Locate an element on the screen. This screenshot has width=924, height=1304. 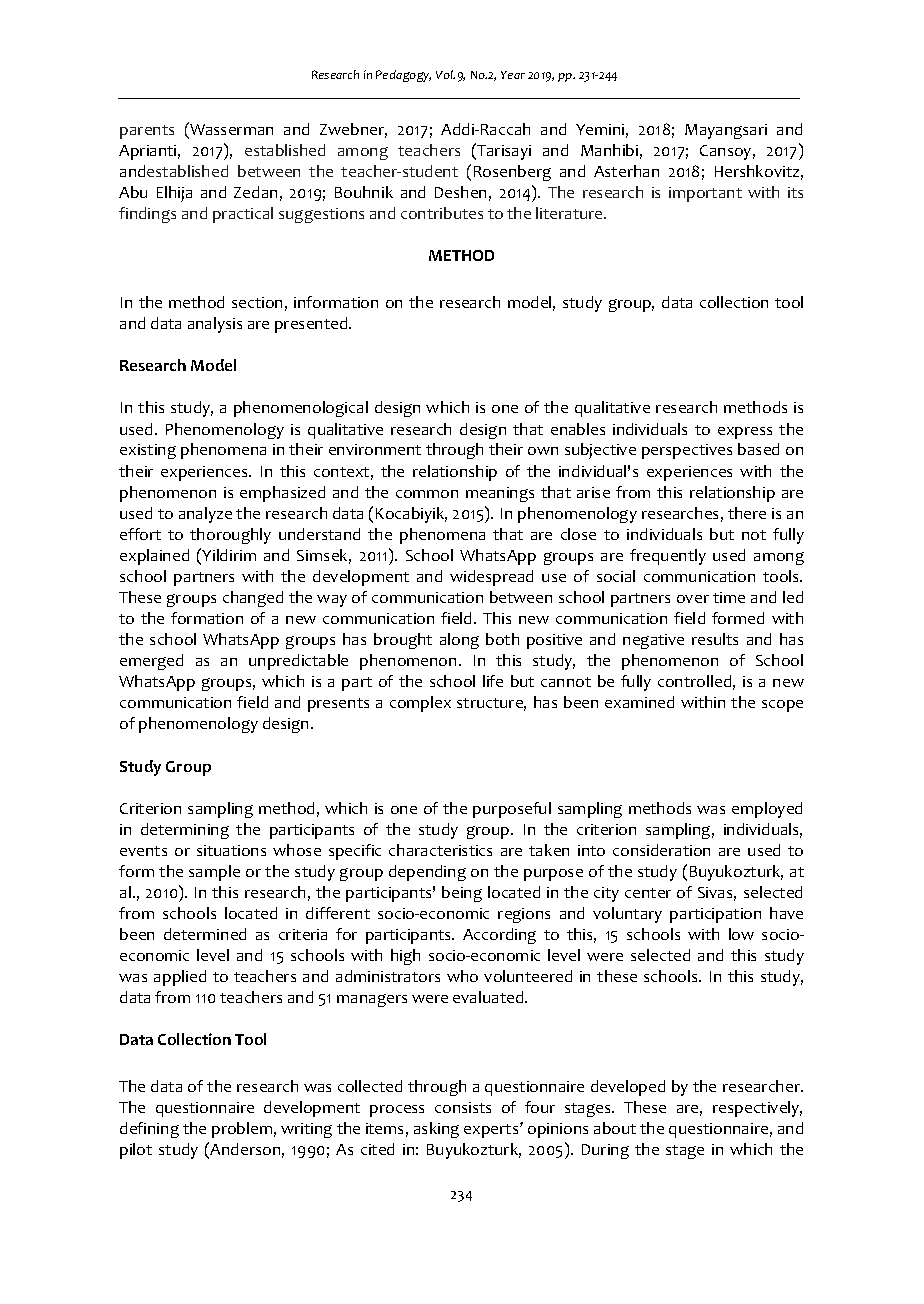
respectively is located at coordinates (757, 1109).
